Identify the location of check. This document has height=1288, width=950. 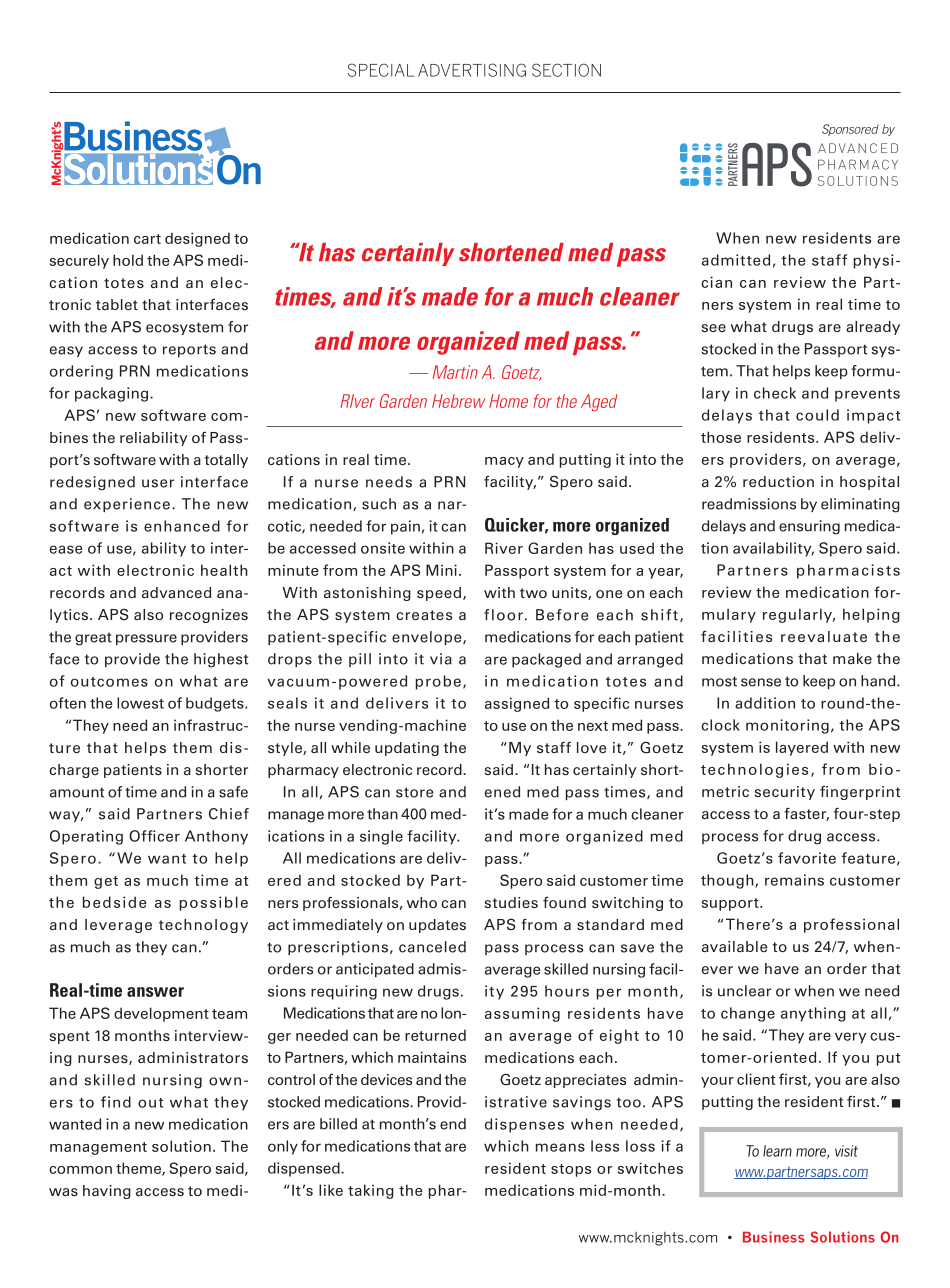
(775, 393).
